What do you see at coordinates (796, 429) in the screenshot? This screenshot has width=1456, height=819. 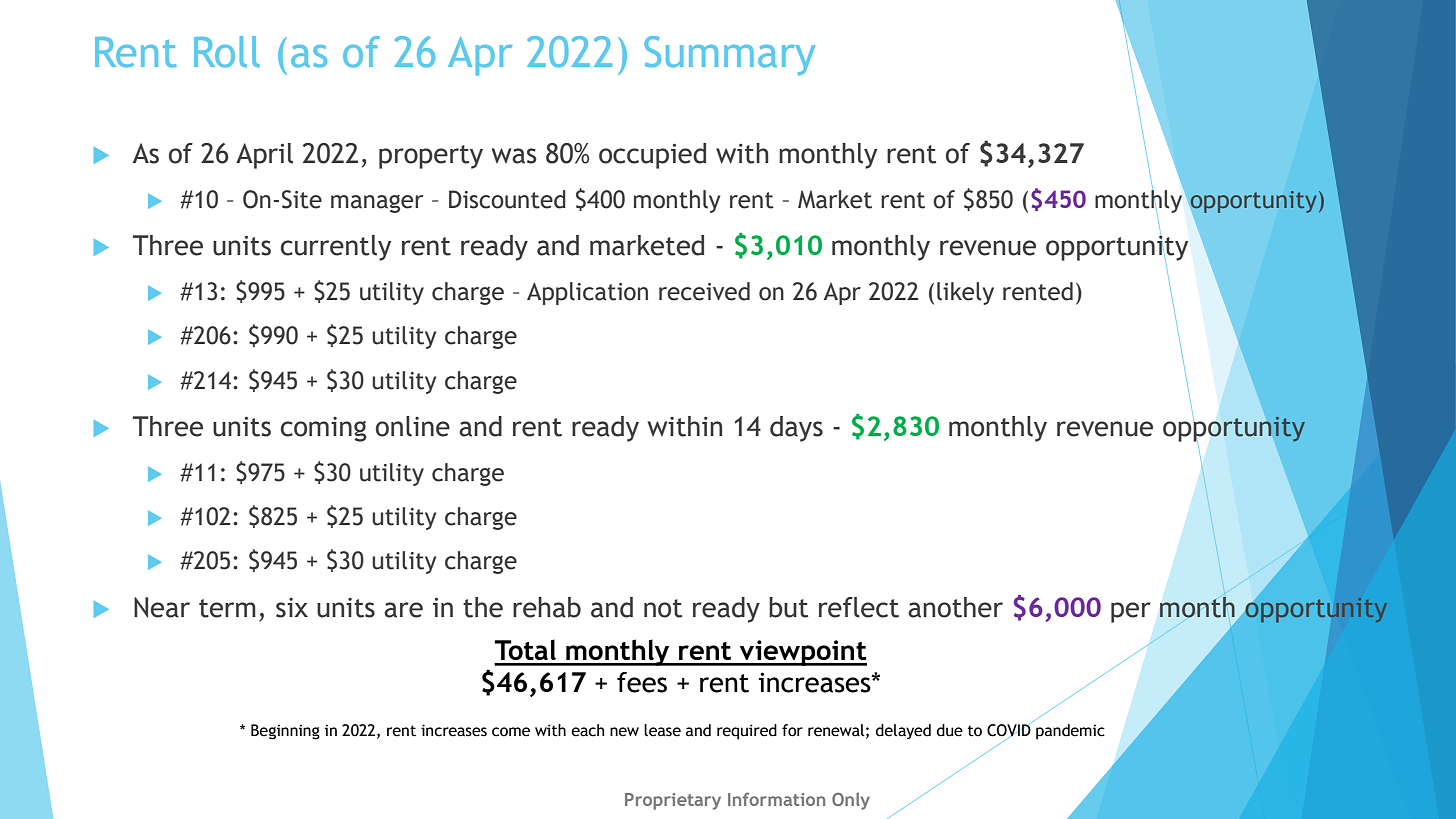 I see `days` at bounding box center [796, 429].
